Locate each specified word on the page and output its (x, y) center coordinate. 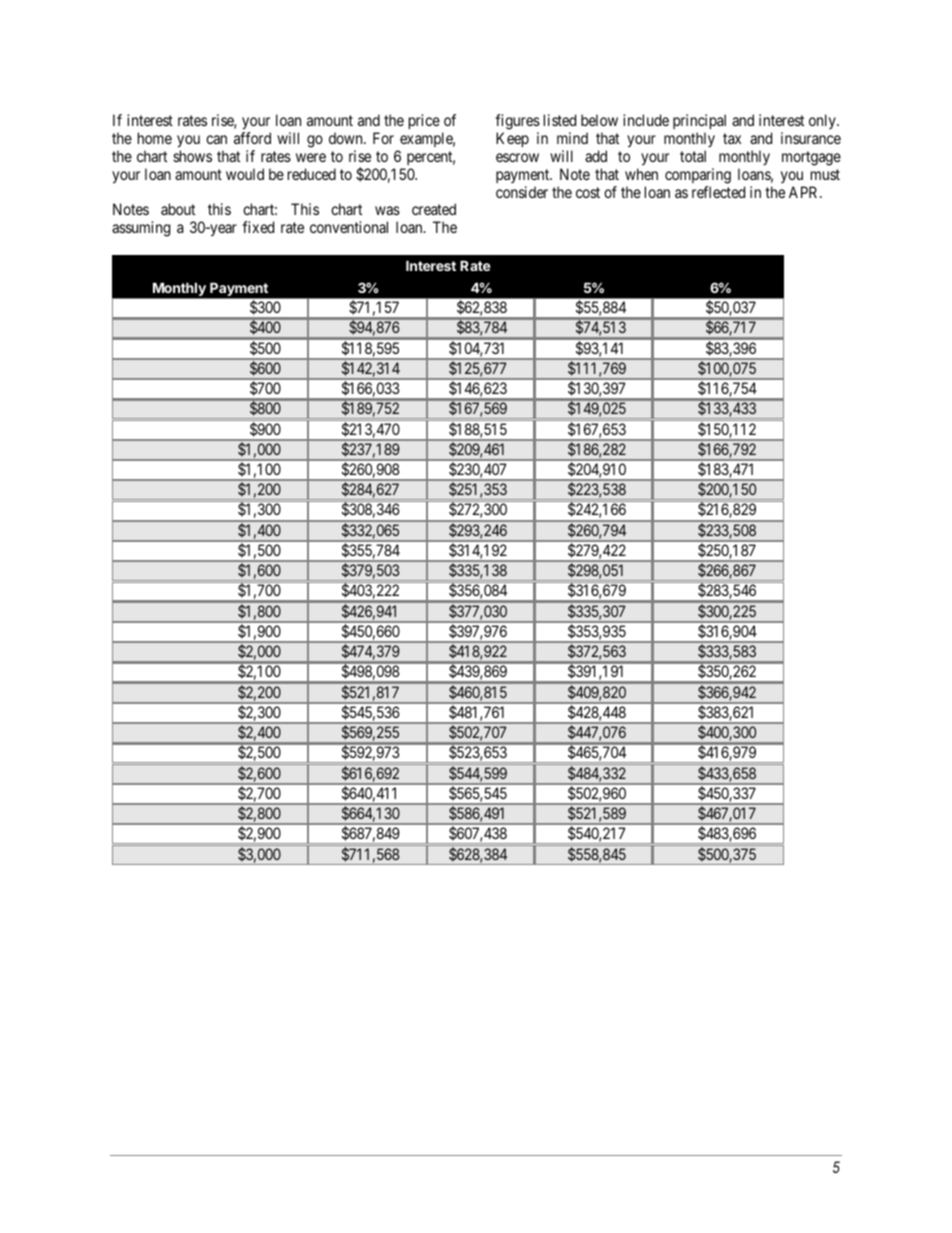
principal (699, 121)
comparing (698, 176)
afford (252, 138)
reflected (718, 192)
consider (522, 192)
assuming (141, 229)
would (245, 174)
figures (517, 122)
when (641, 174)
